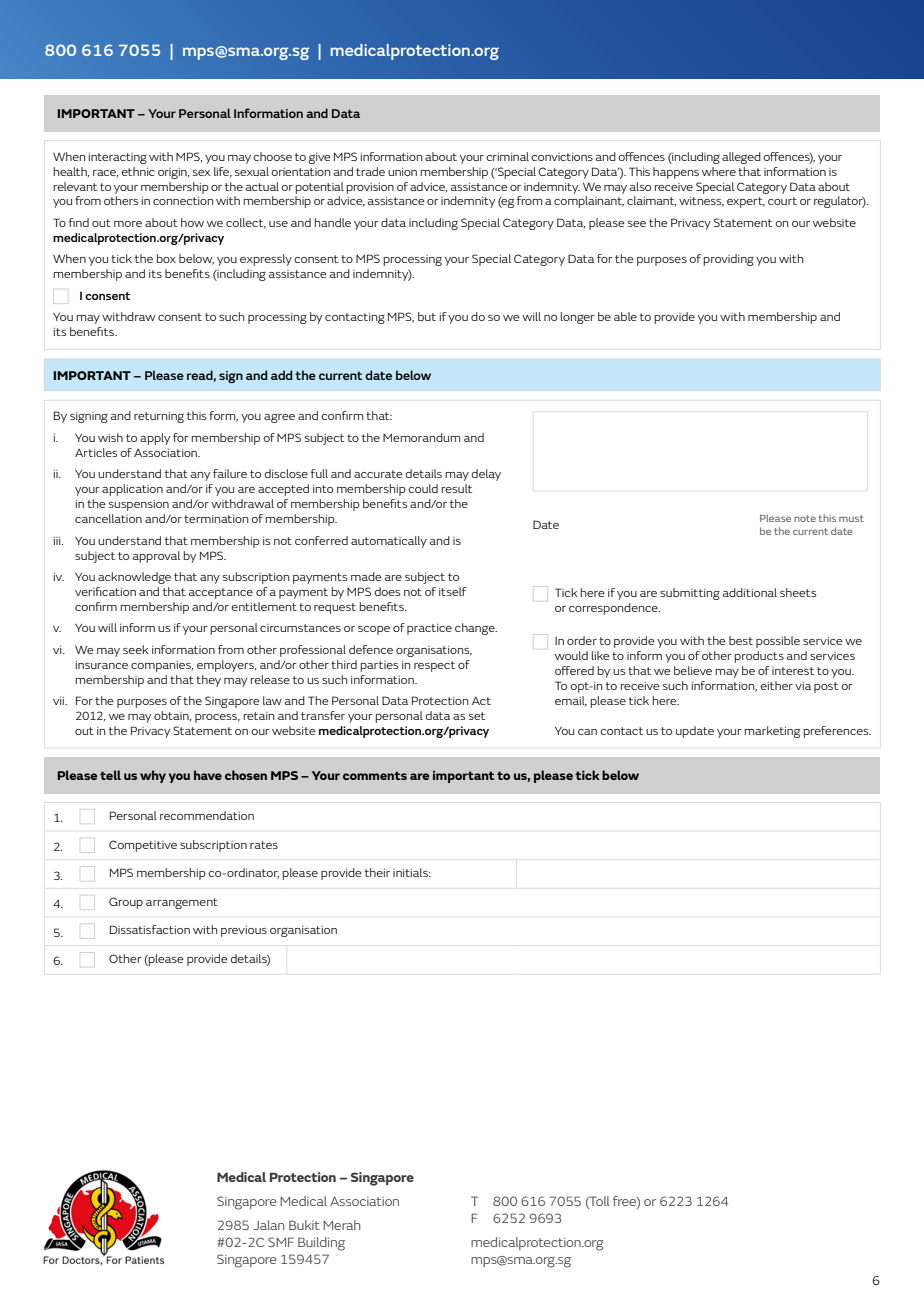 The image size is (924, 1308). I want to click on set, so click(477, 716).
